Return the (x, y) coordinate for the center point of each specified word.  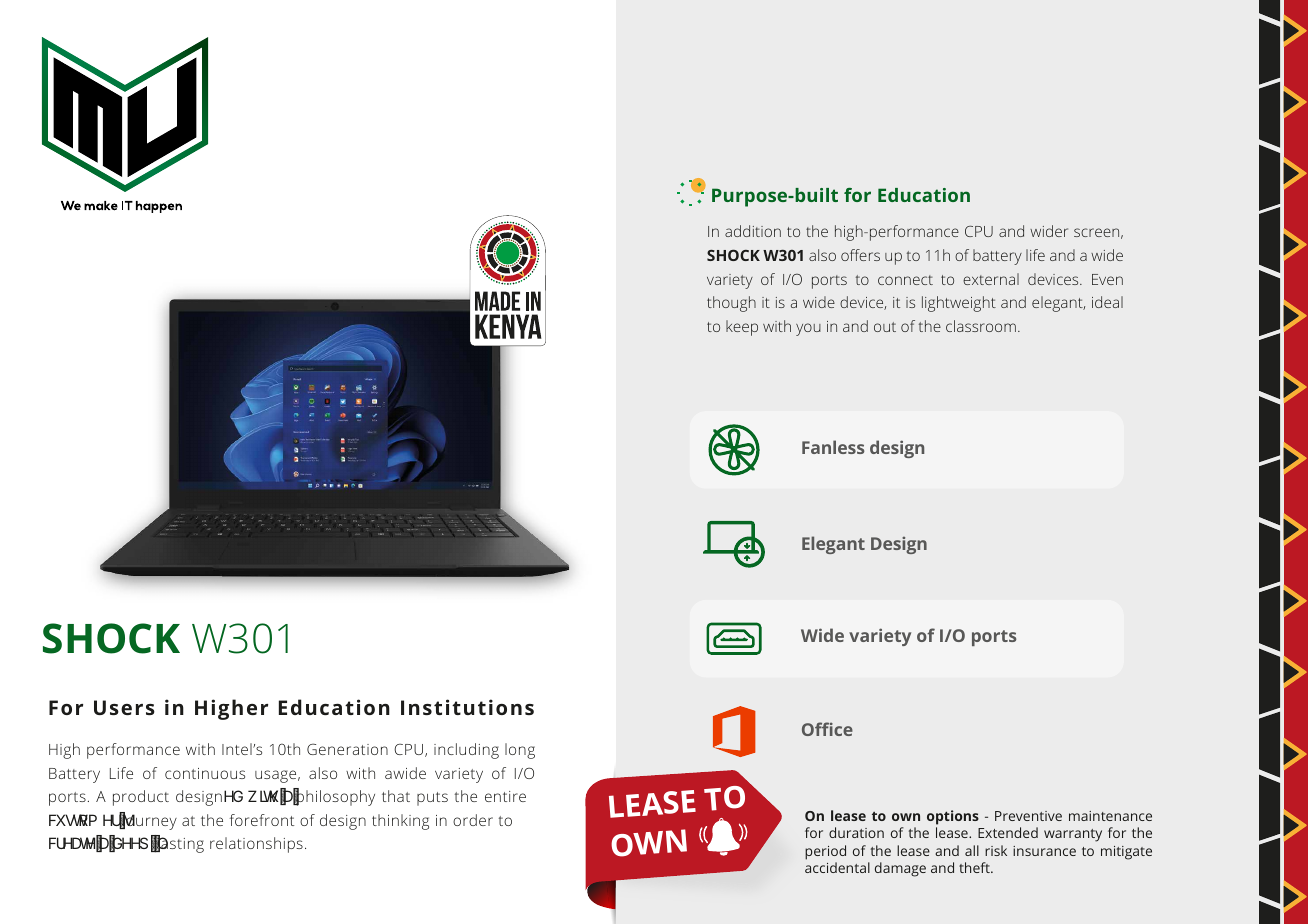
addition (753, 231)
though (731, 304)
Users (124, 707)
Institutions (467, 707)
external (991, 279)
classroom (981, 326)
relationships (256, 845)
